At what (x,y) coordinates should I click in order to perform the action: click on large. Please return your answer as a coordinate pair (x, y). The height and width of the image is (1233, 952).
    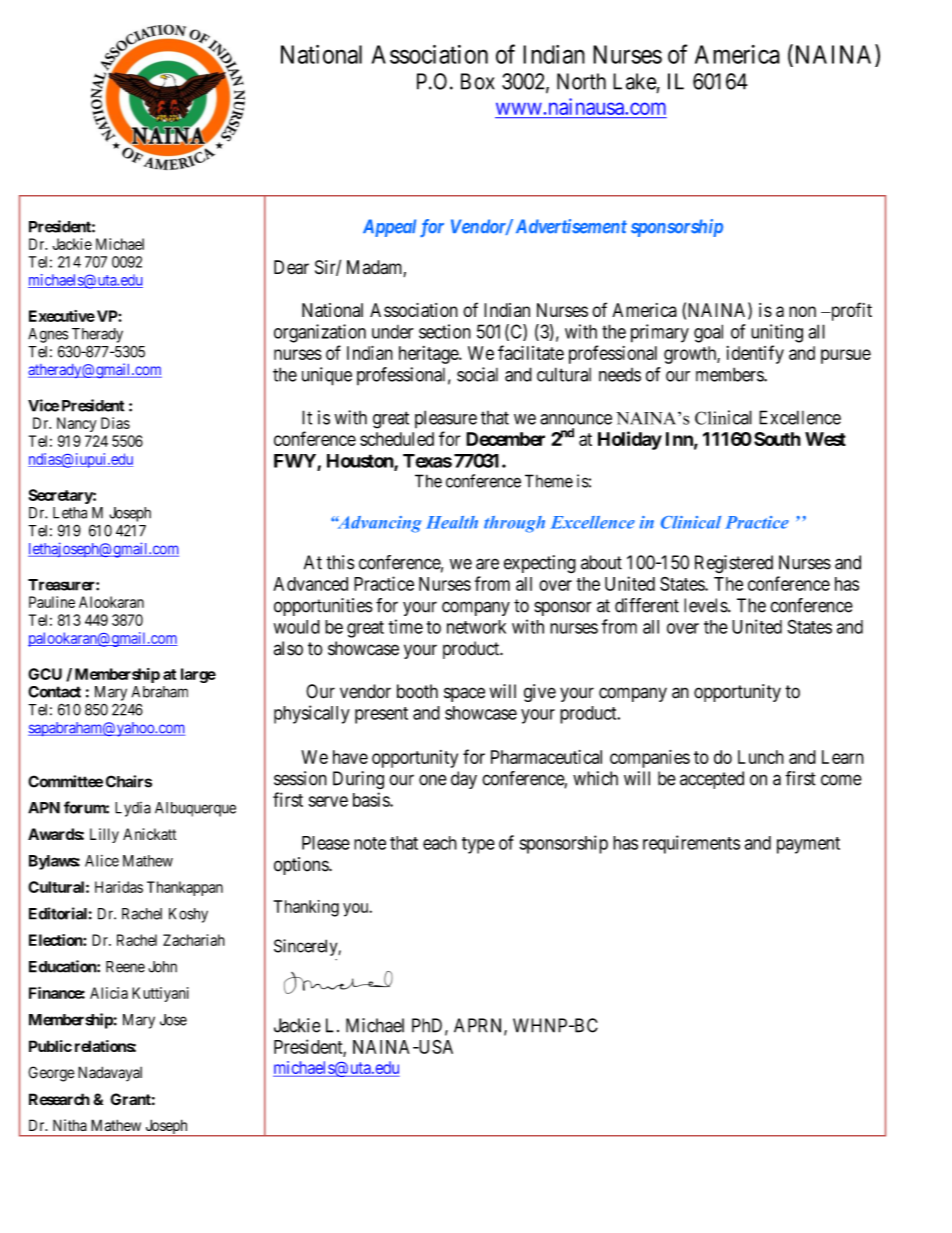
    Looking at the image, I should click on (198, 675).
